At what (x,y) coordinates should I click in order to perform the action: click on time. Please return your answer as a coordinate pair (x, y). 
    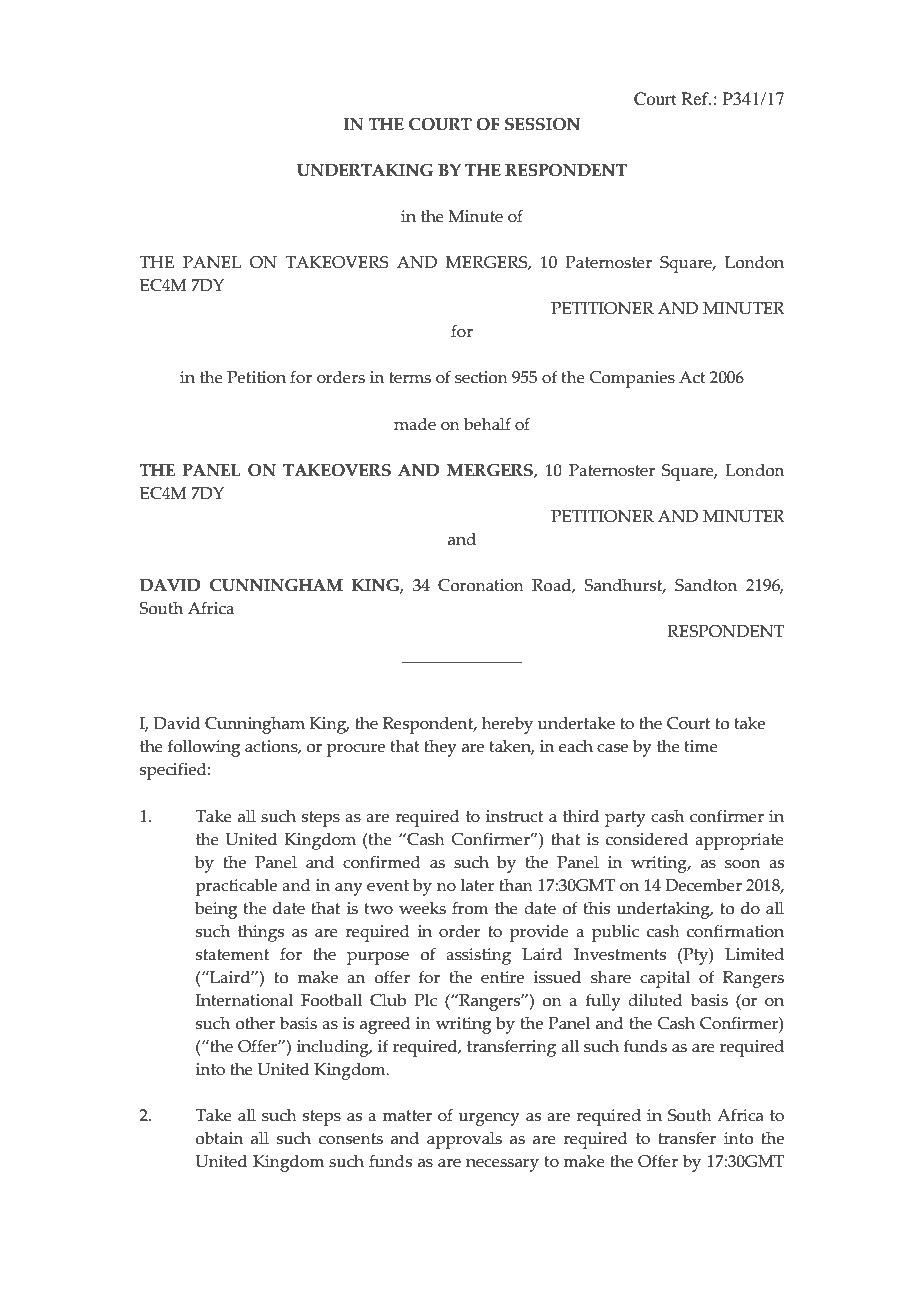
    Looking at the image, I should click on (701, 746).
